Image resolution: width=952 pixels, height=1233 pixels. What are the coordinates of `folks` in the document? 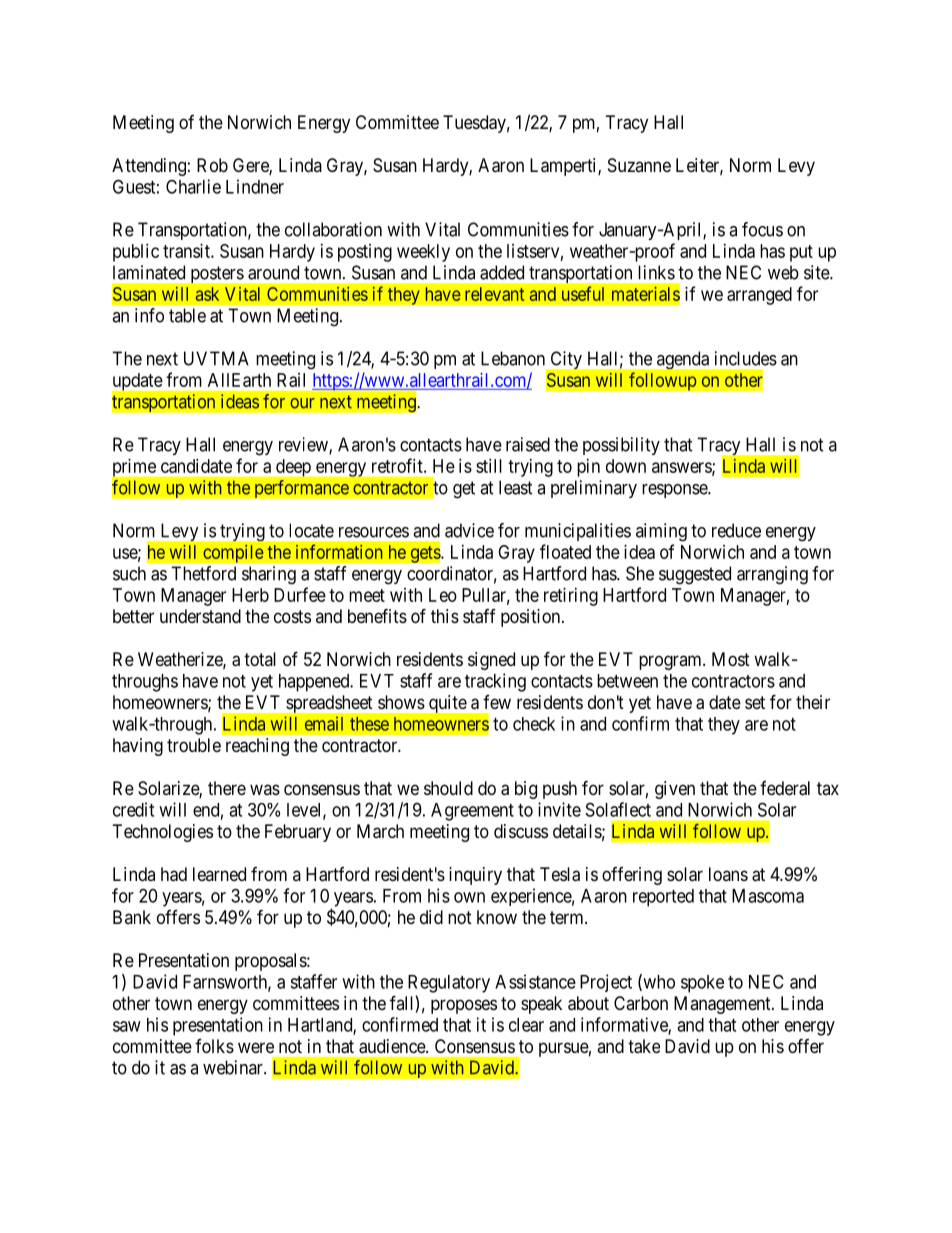 It's located at (214, 1046).
